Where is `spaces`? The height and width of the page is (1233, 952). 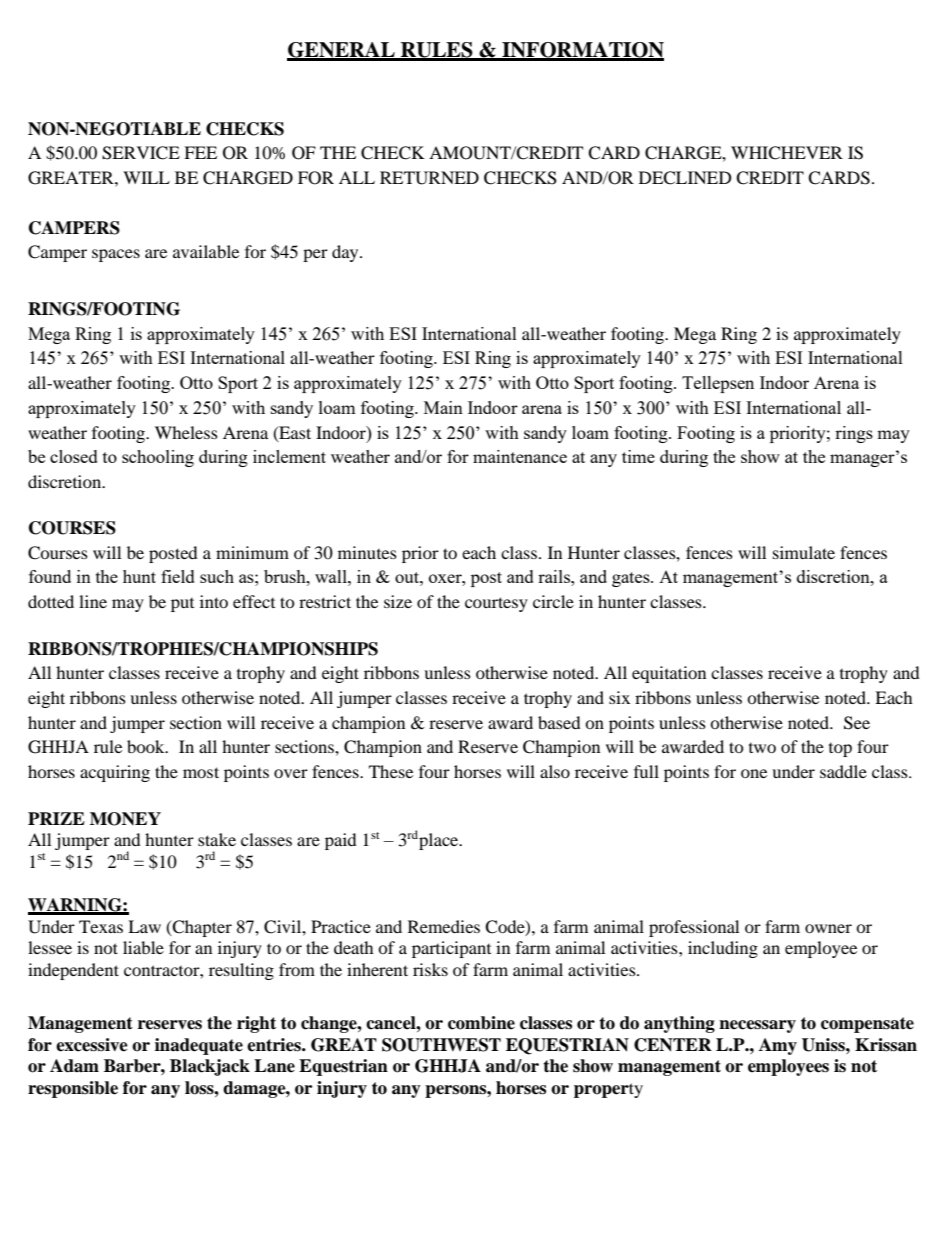
spaces is located at coordinates (116, 255).
